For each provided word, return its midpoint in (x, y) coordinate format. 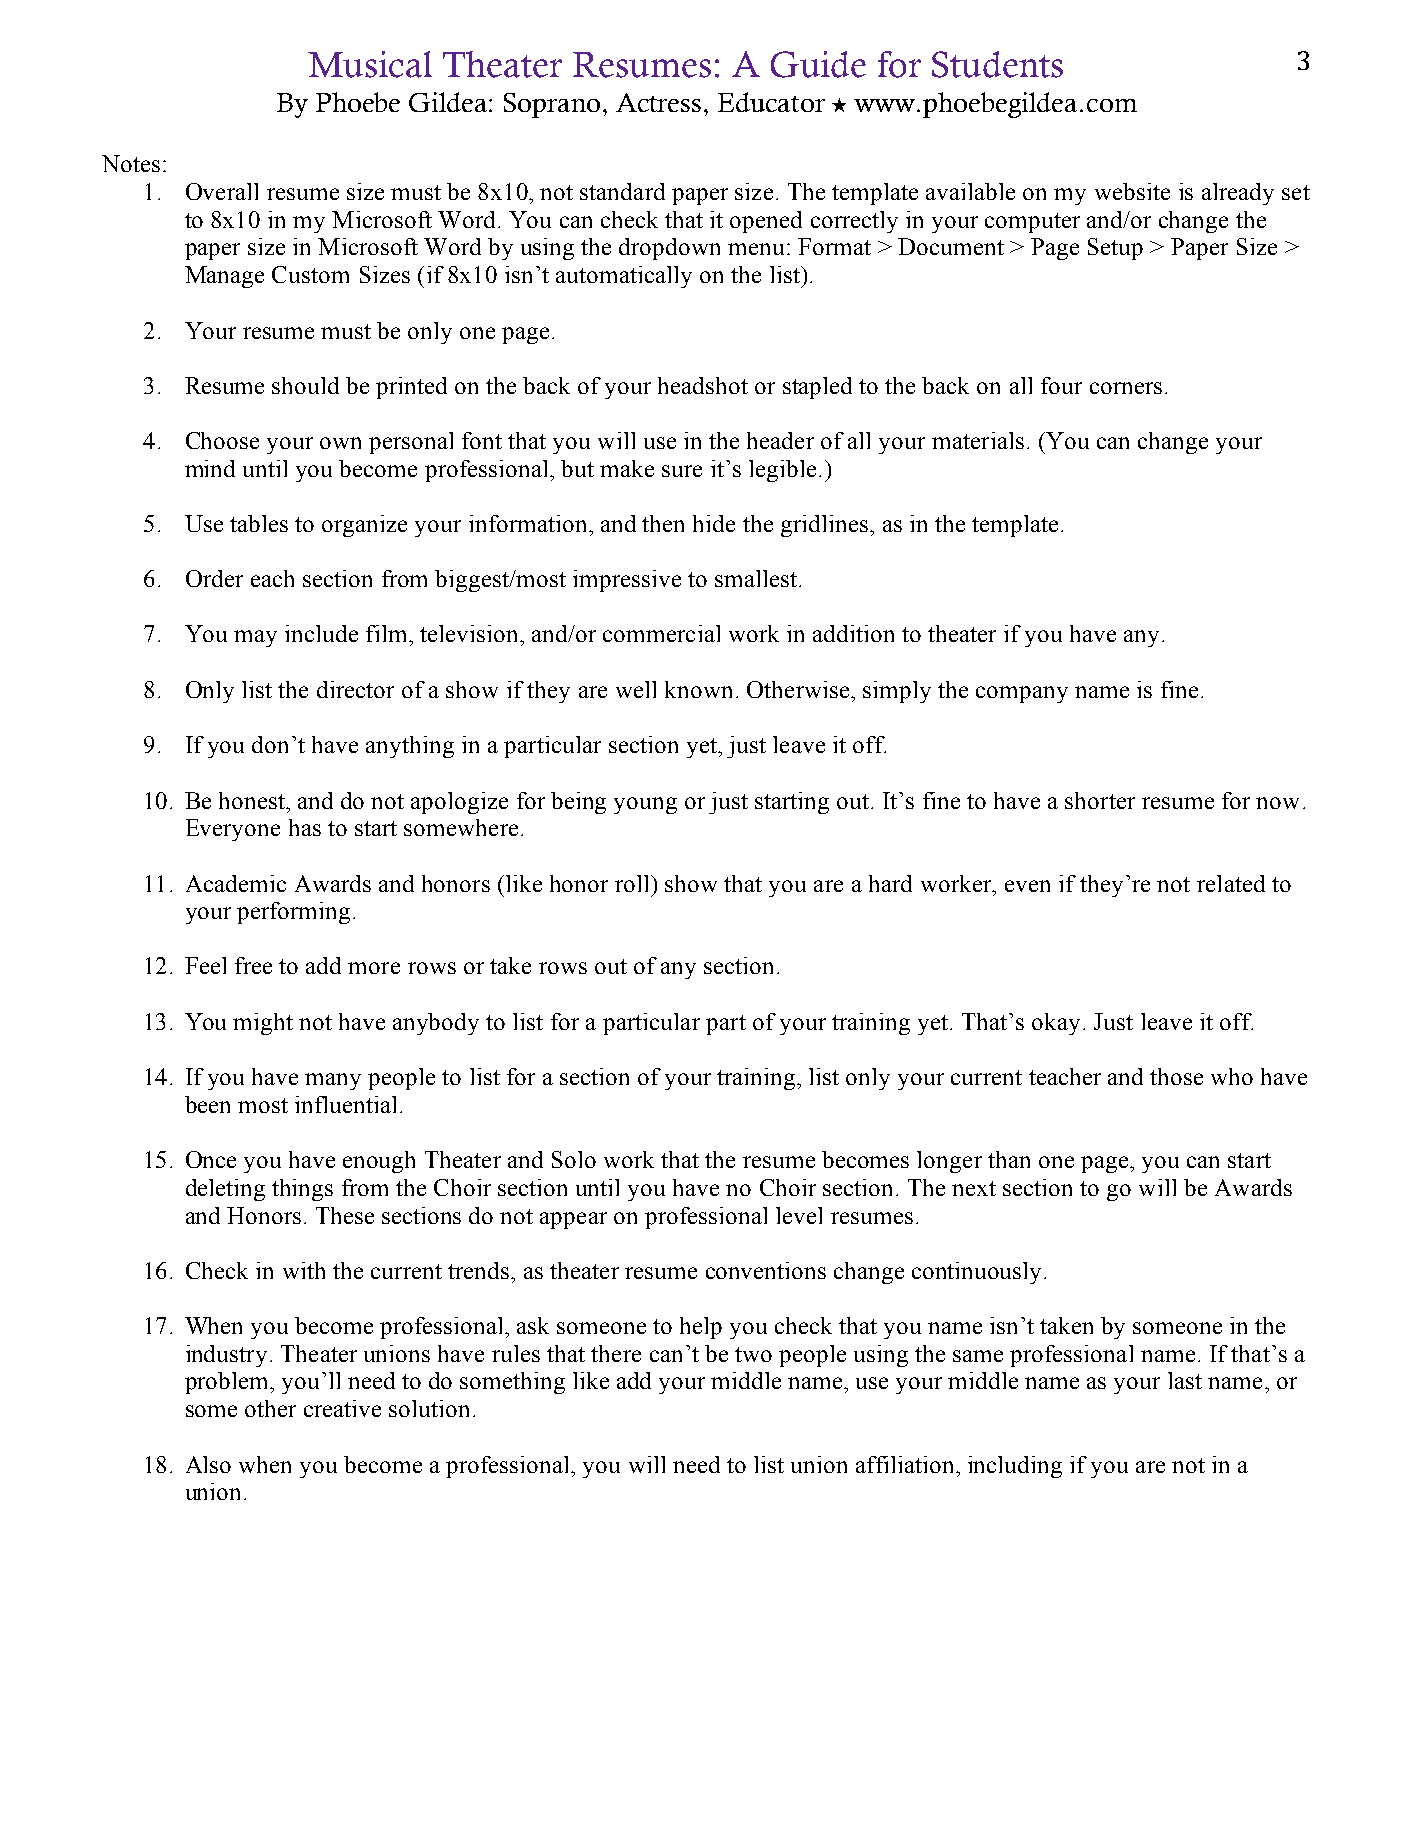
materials (978, 440)
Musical (370, 64)
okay (1056, 1024)
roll (633, 883)
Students (997, 64)
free (253, 965)
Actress (658, 102)
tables (259, 523)
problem (228, 1383)
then (663, 523)
